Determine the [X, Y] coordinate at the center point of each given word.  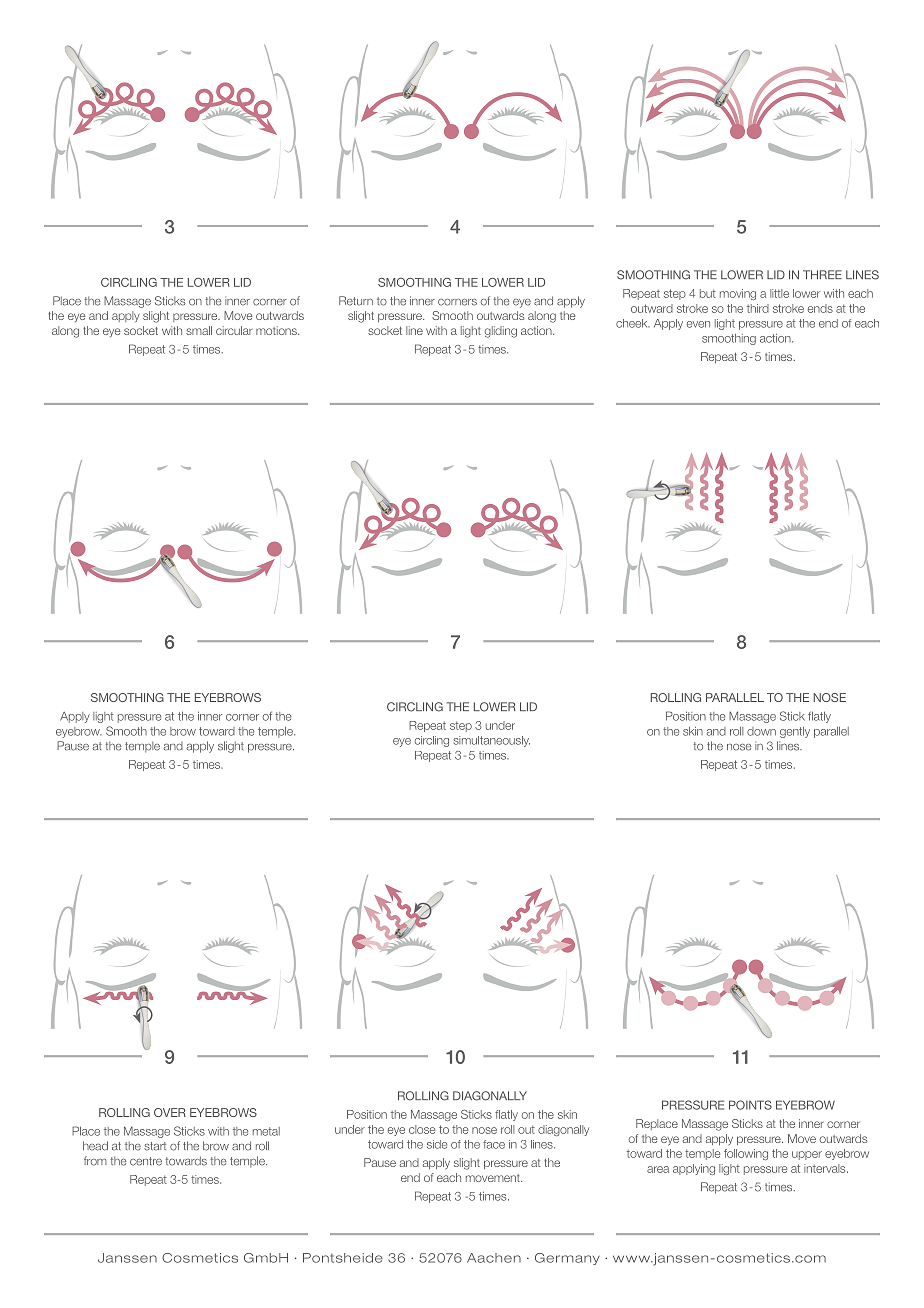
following [746, 1154]
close [422, 1129]
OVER [170, 1112]
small [199, 330]
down [761, 731]
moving [738, 294]
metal [266, 1131]
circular [234, 330]
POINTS [750, 1105]
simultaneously [491, 741]
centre [146, 1161]
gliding [501, 332]
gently [795, 732]
